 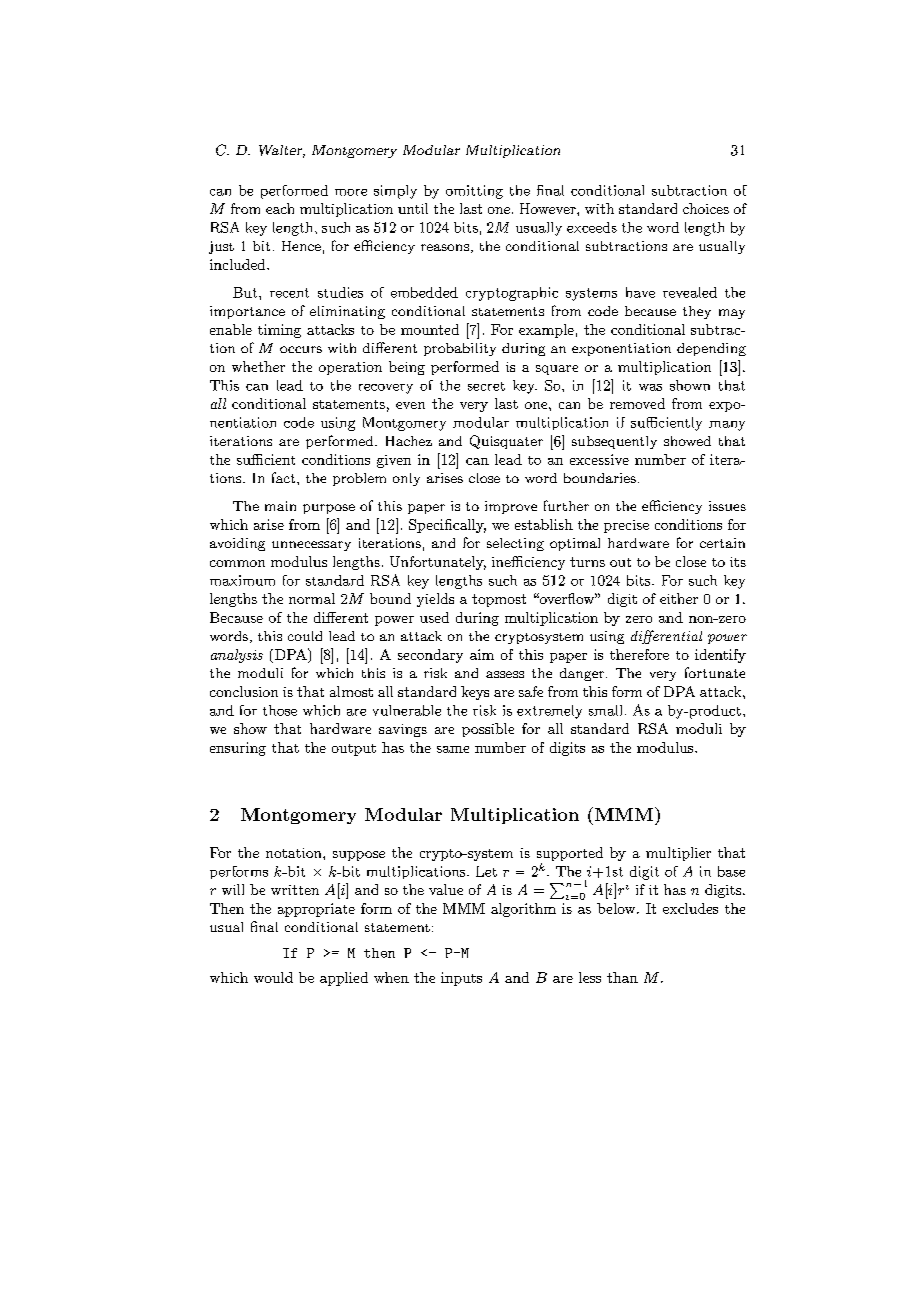 What do you see at coordinates (515, 544) in the document?
I see `selecting` at bounding box center [515, 544].
